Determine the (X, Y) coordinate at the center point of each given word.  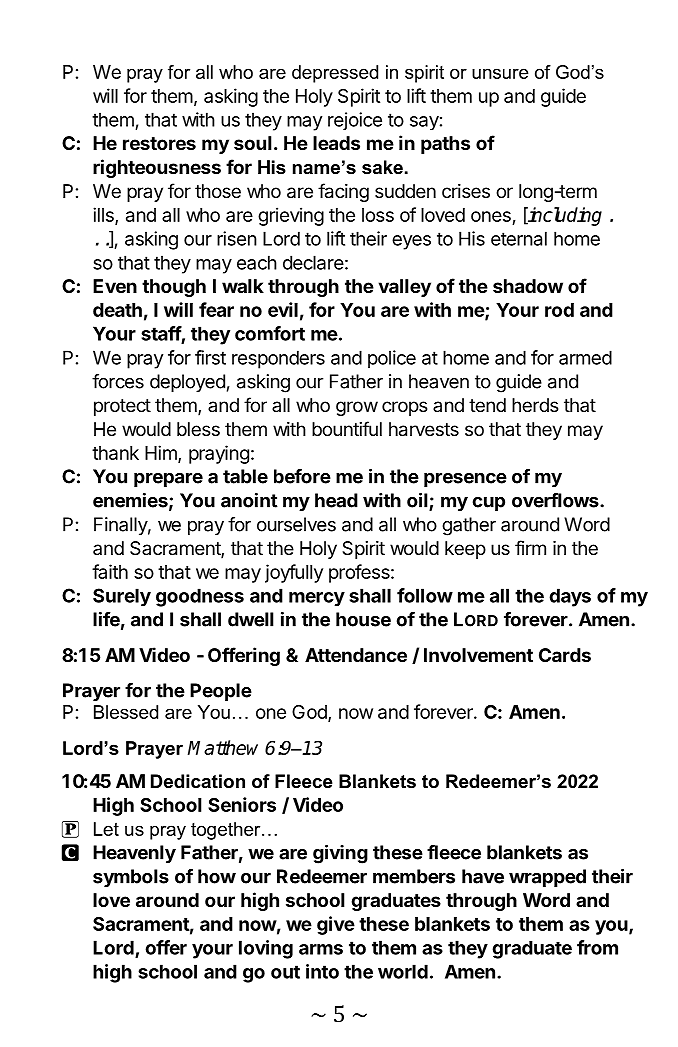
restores (159, 143)
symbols (131, 878)
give (336, 925)
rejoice (355, 121)
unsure (500, 73)
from (597, 947)
